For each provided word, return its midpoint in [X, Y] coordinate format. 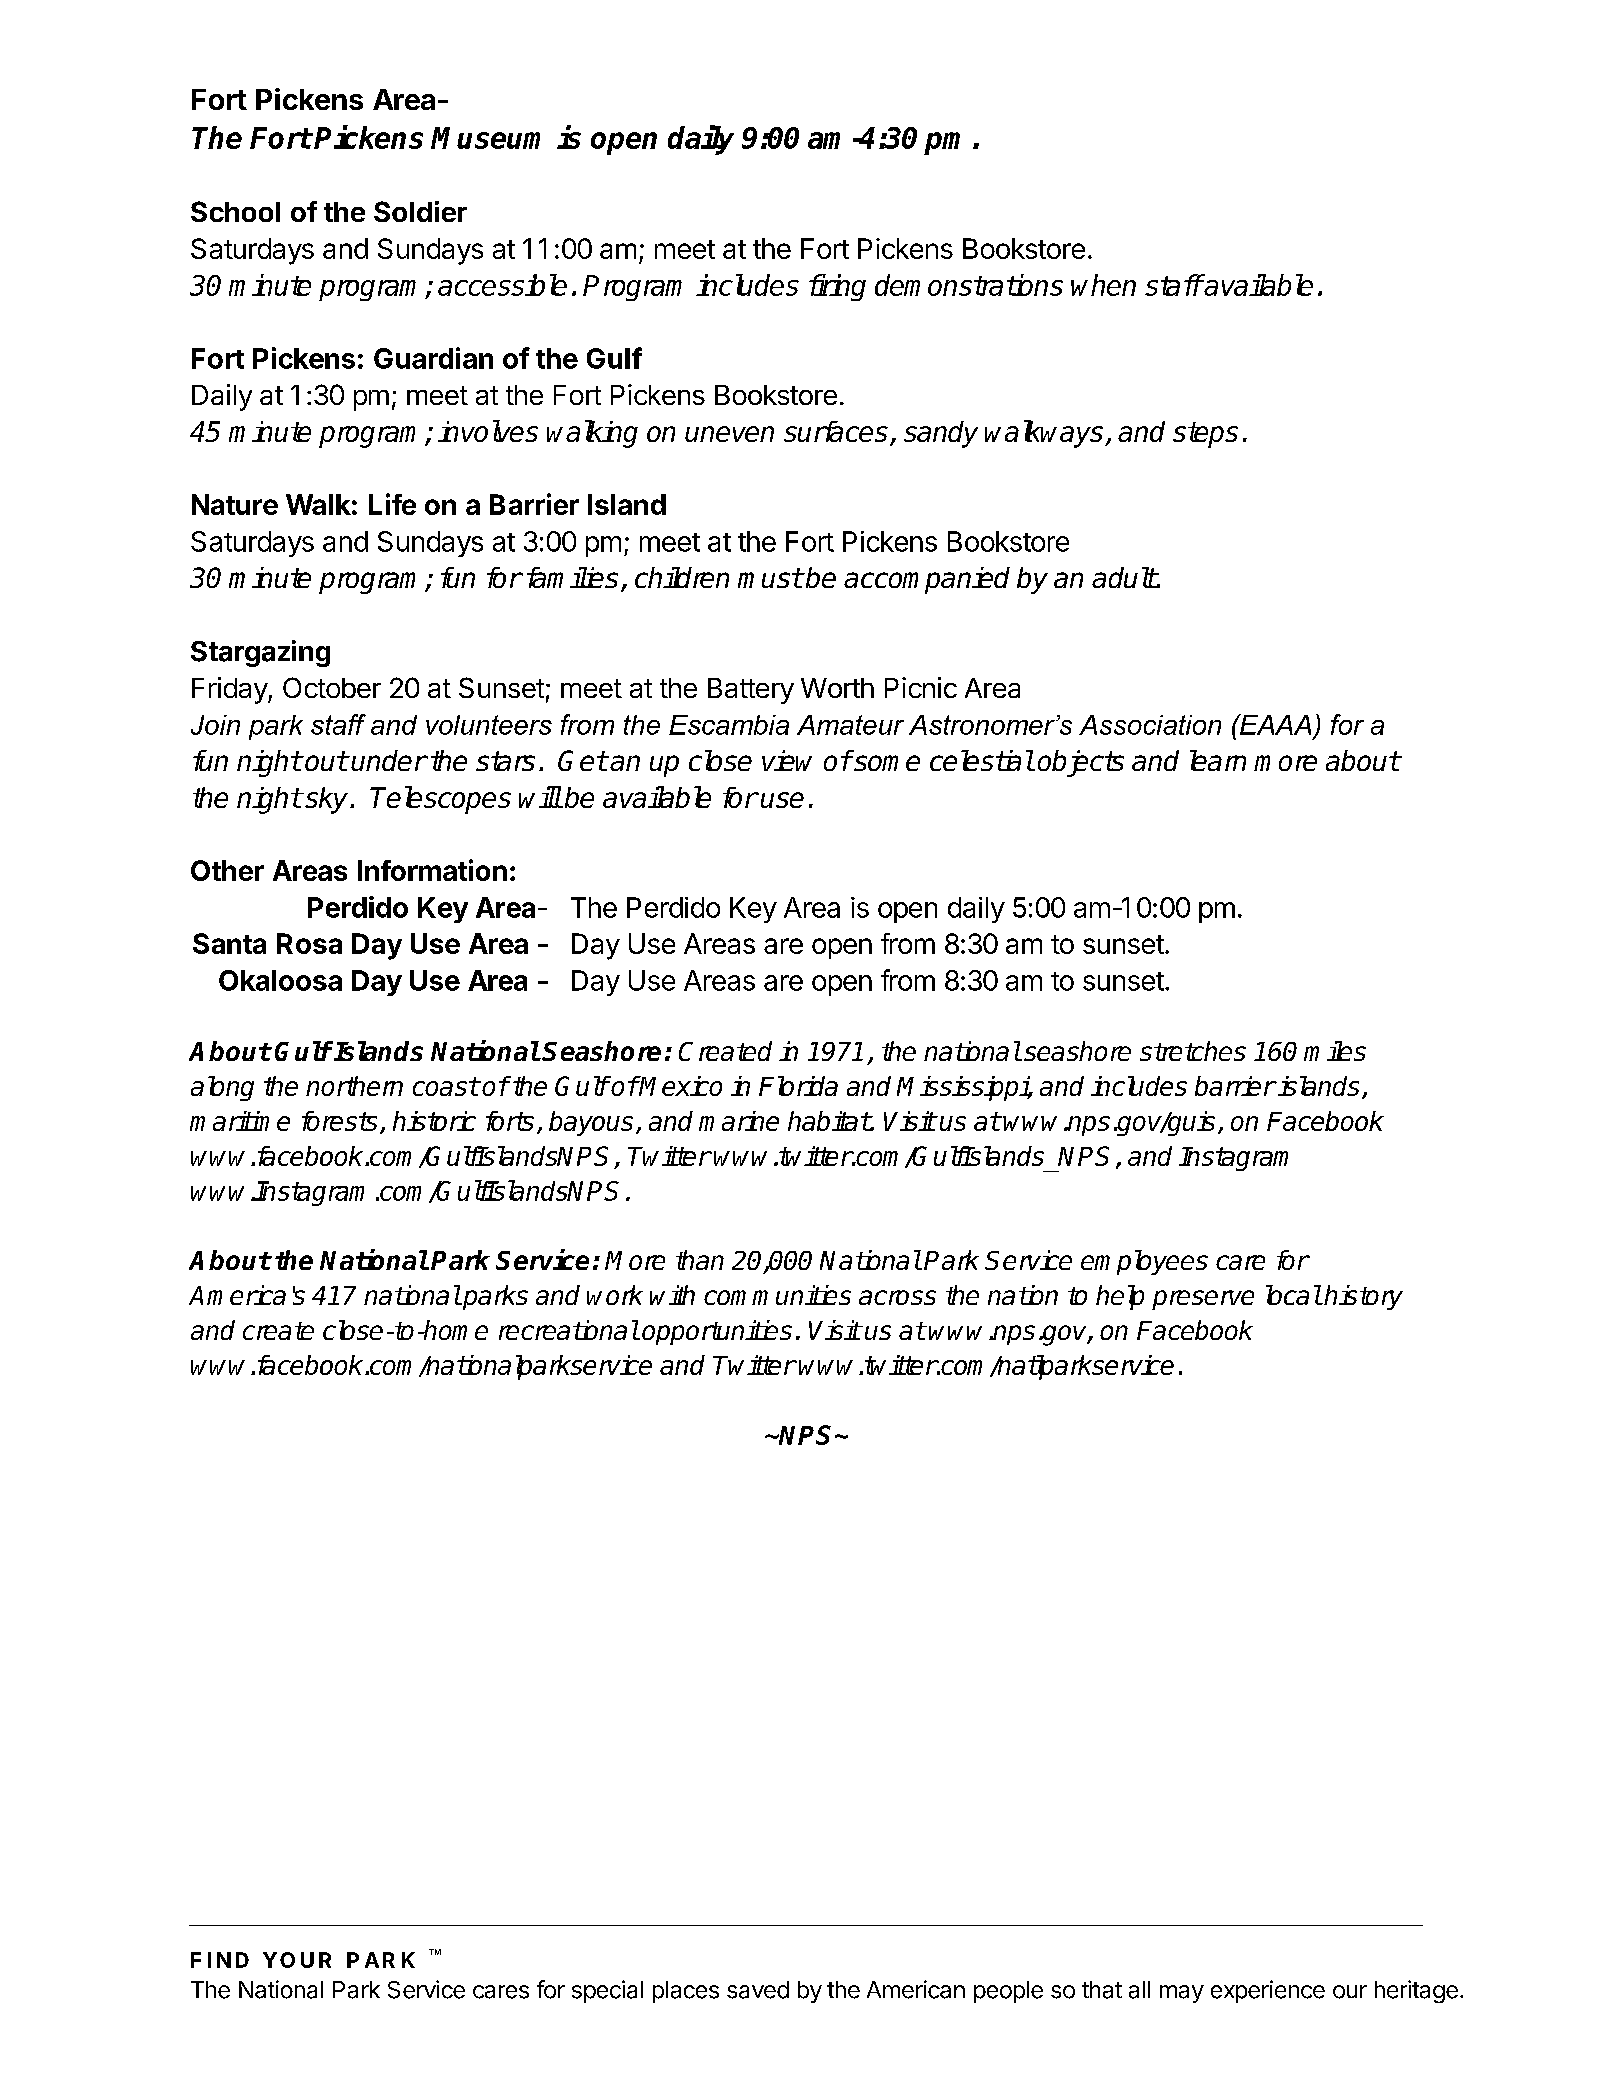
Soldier [420, 211]
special [607, 1991]
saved [758, 1990]
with [672, 1295]
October [332, 687]
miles [1335, 1051]
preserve [1203, 1300]
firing [837, 287]
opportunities [717, 1332]
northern [354, 1086]
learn [1218, 760]
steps [1205, 435]
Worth [837, 688]
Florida [798, 1086]
